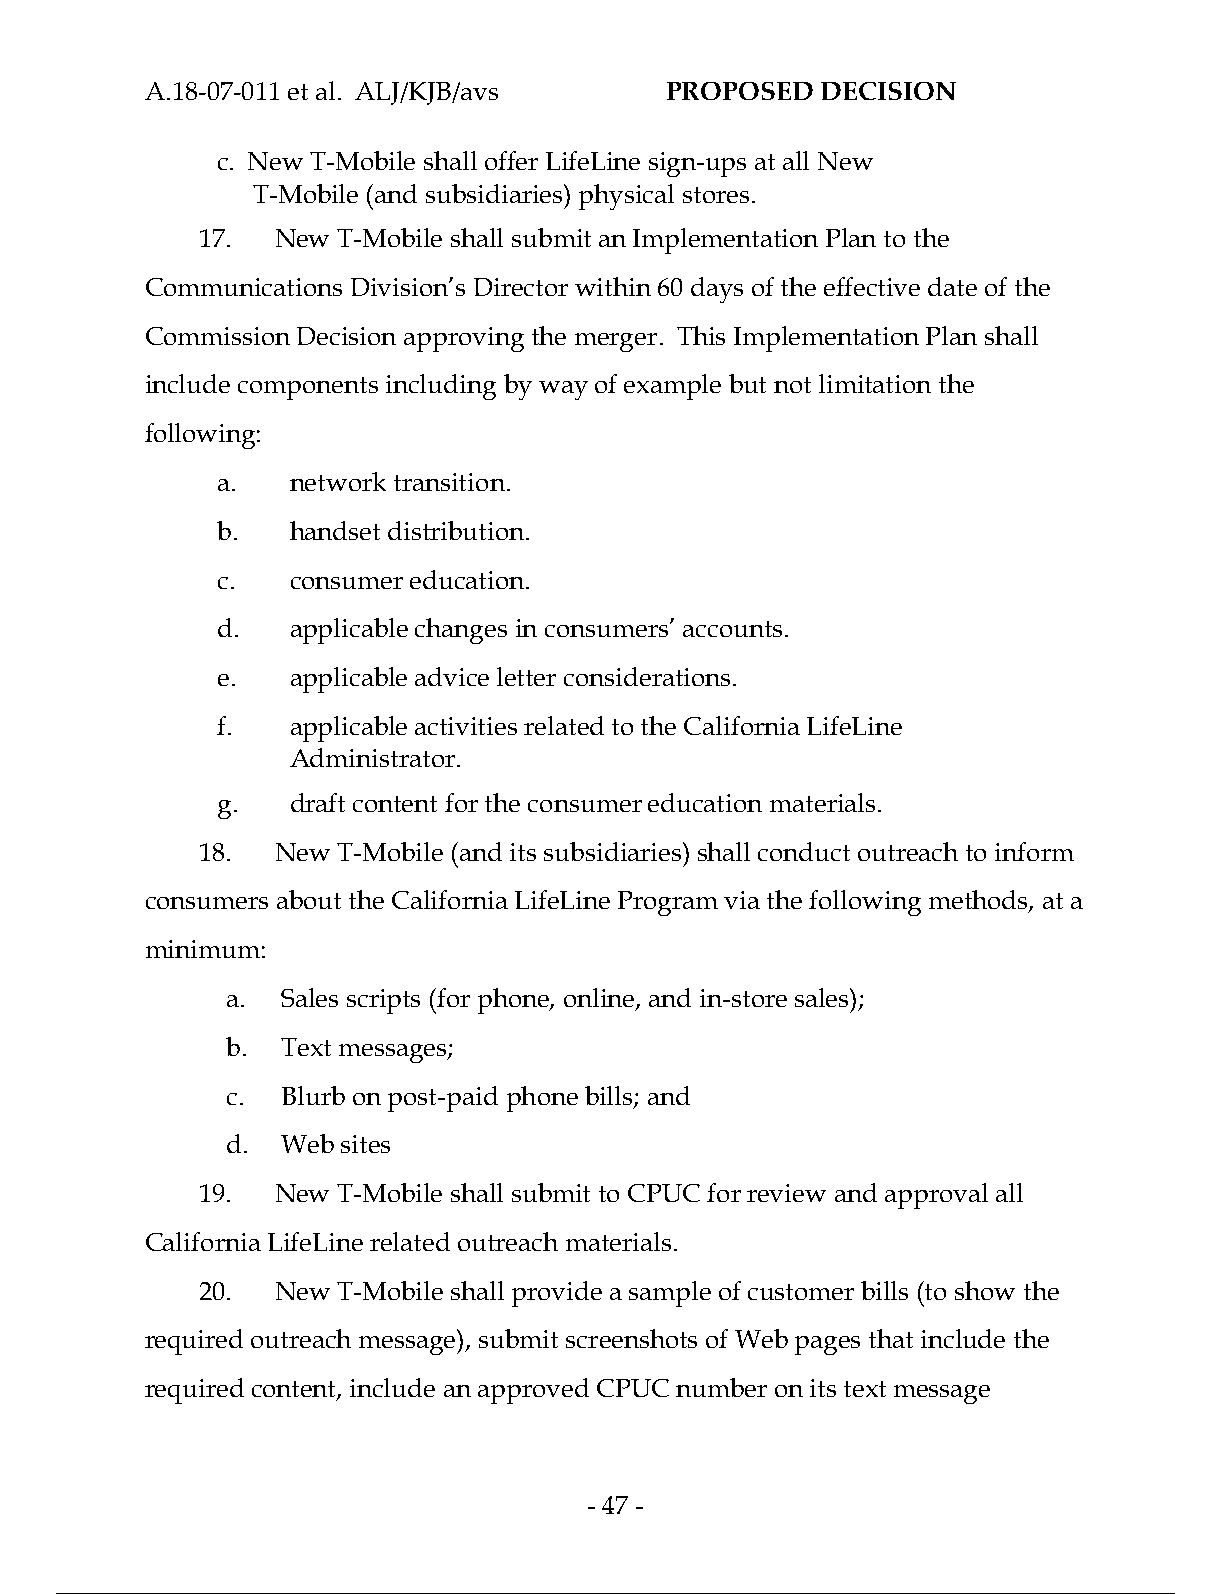 This screenshot has height=1594, width=1231. I want to click on approved, so click(533, 1391).
